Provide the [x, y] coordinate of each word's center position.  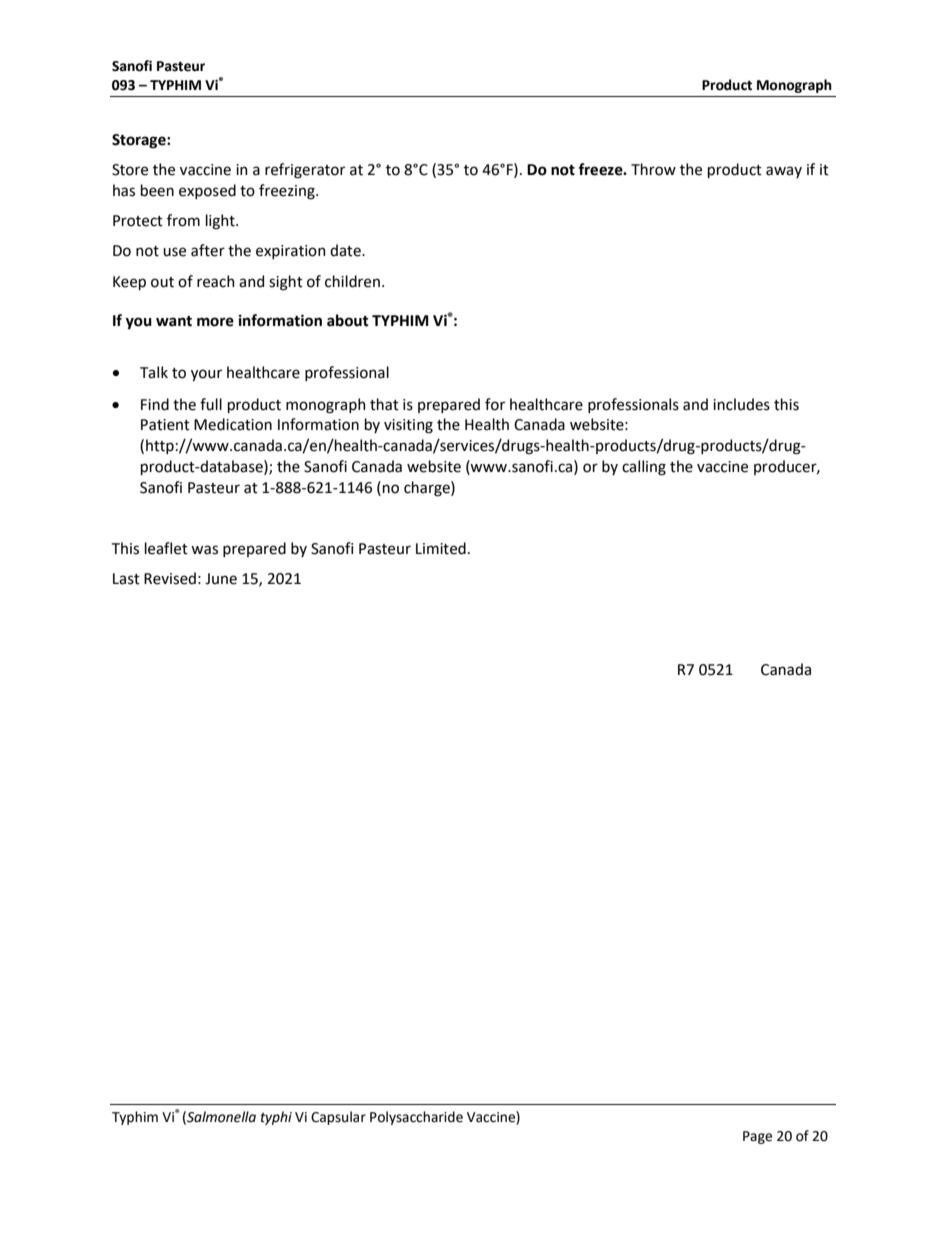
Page [757, 1137]
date [346, 250]
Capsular [338, 1118]
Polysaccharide [416, 1118]
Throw [653, 169]
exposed [207, 191]
